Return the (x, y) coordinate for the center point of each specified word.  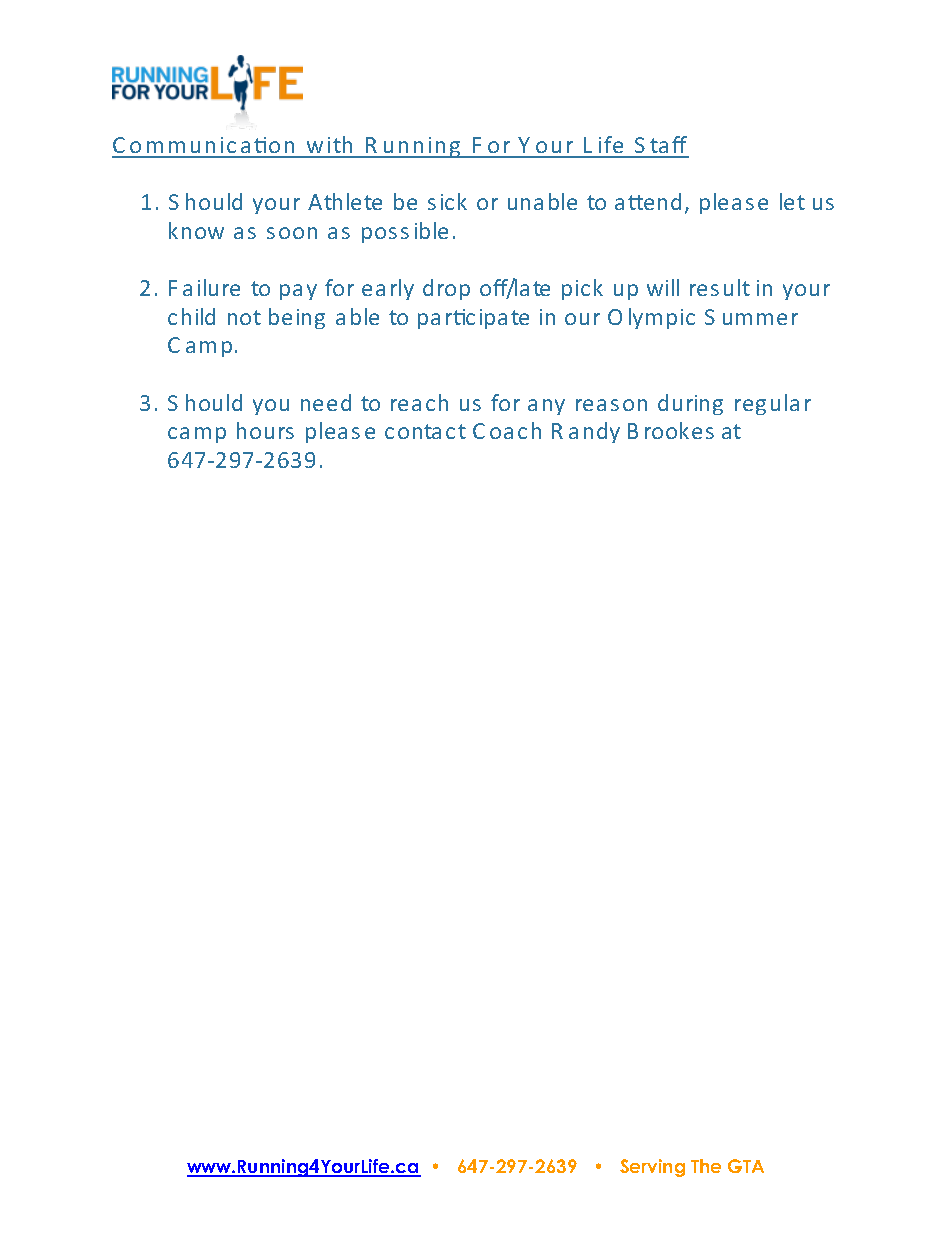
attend (648, 201)
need (326, 402)
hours (265, 430)
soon (292, 233)
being (297, 318)
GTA (746, 1166)
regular (773, 404)
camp (197, 435)
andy (594, 432)
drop (446, 289)
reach (419, 402)
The (706, 1166)
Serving (652, 1168)
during (690, 404)
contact (425, 431)
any (546, 407)
